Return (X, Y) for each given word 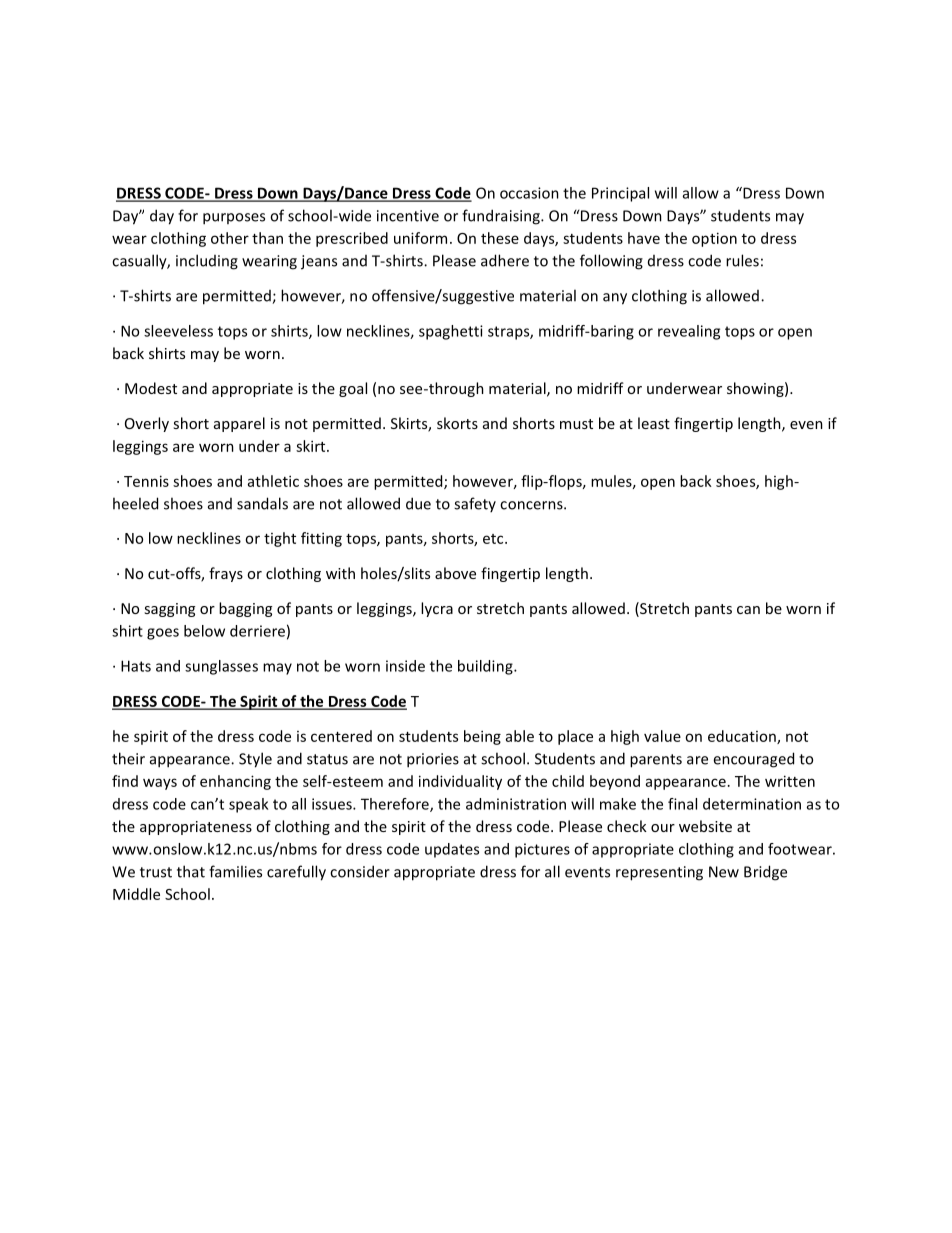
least (654, 423)
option (714, 239)
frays (226, 574)
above (455, 573)
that (191, 871)
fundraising (502, 217)
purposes (234, 219)
